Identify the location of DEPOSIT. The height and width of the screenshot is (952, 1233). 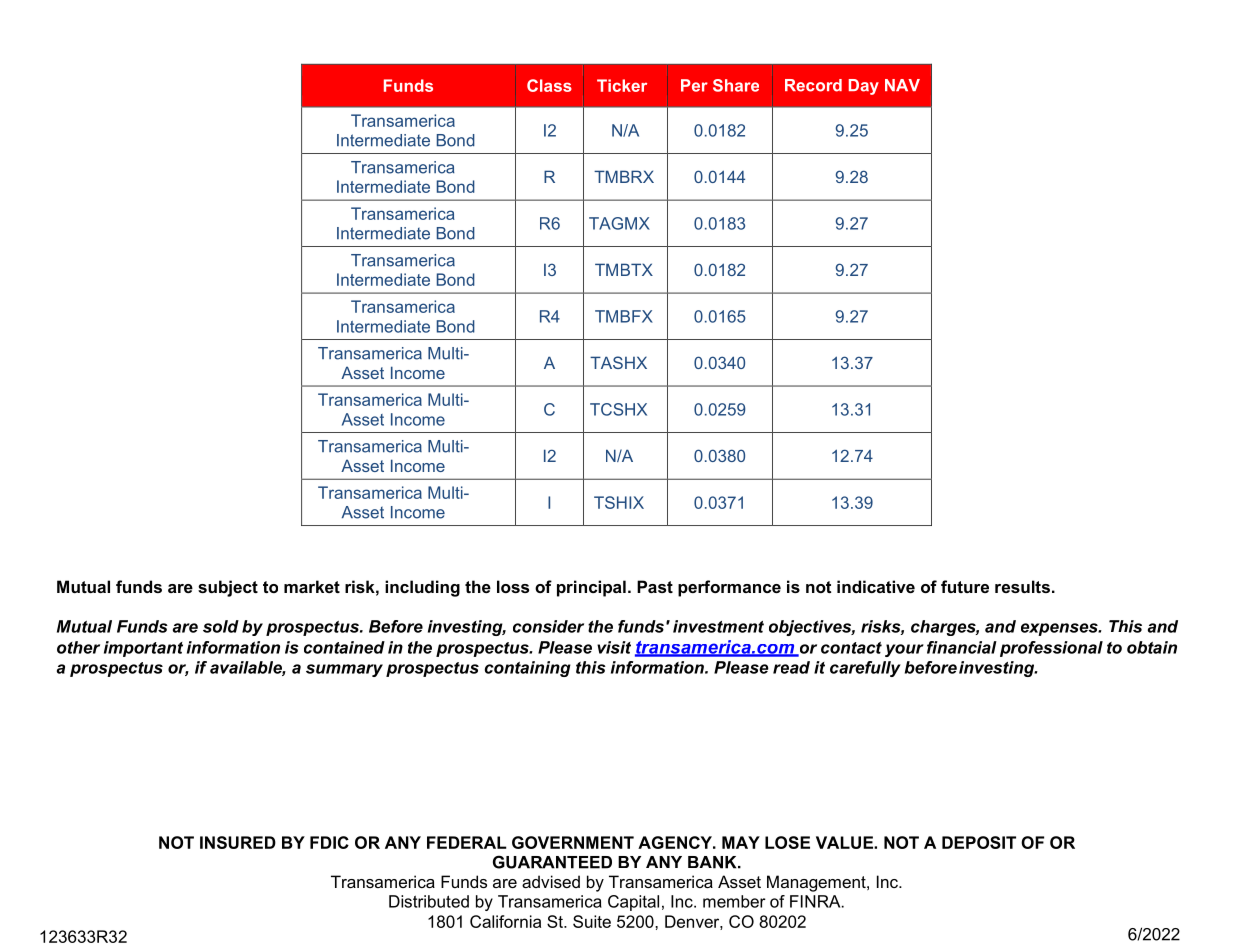
(979, 842).
